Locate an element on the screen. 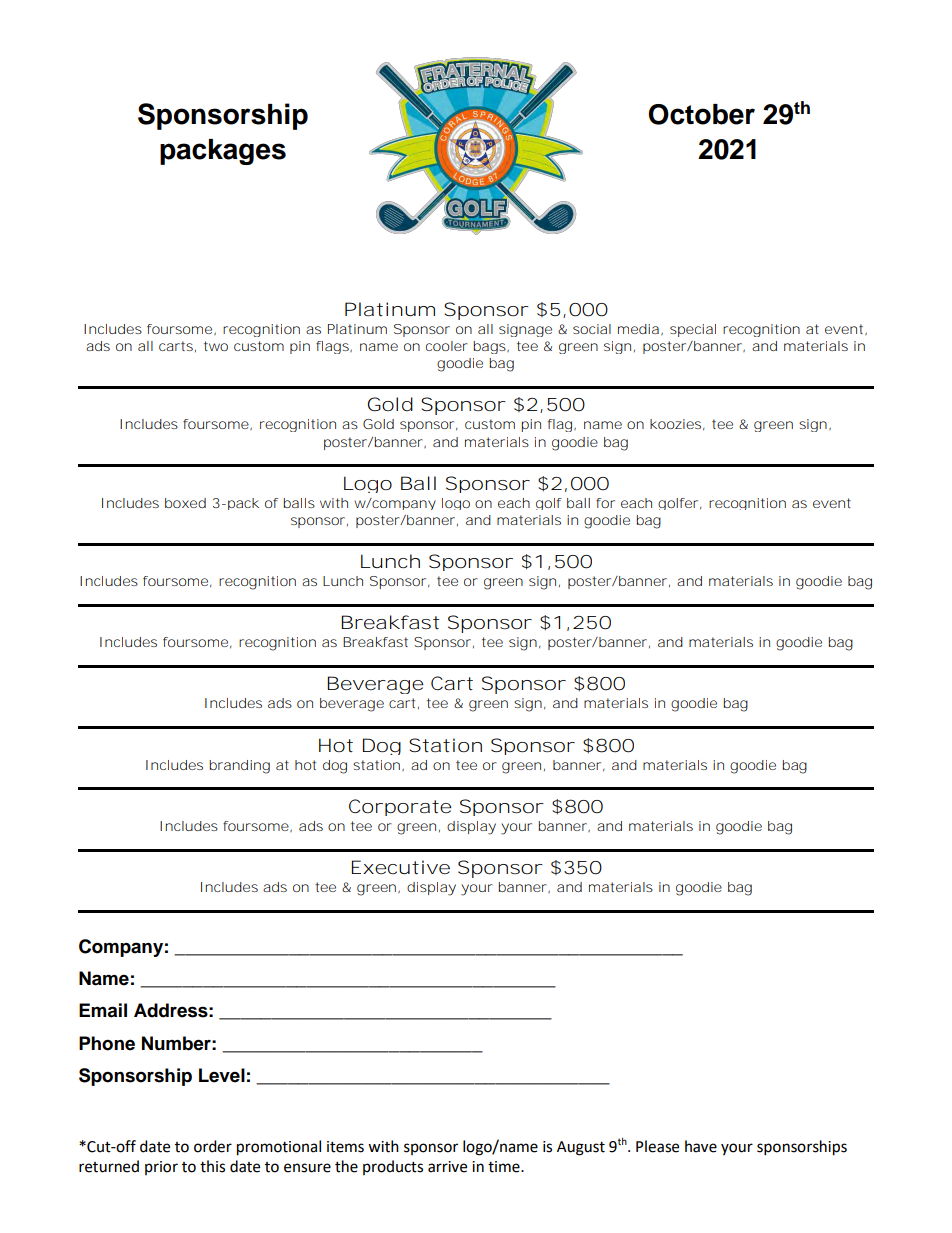 The height and width of the screenshot is (1233, 952). cooler is located at coordinates (447, 346).
